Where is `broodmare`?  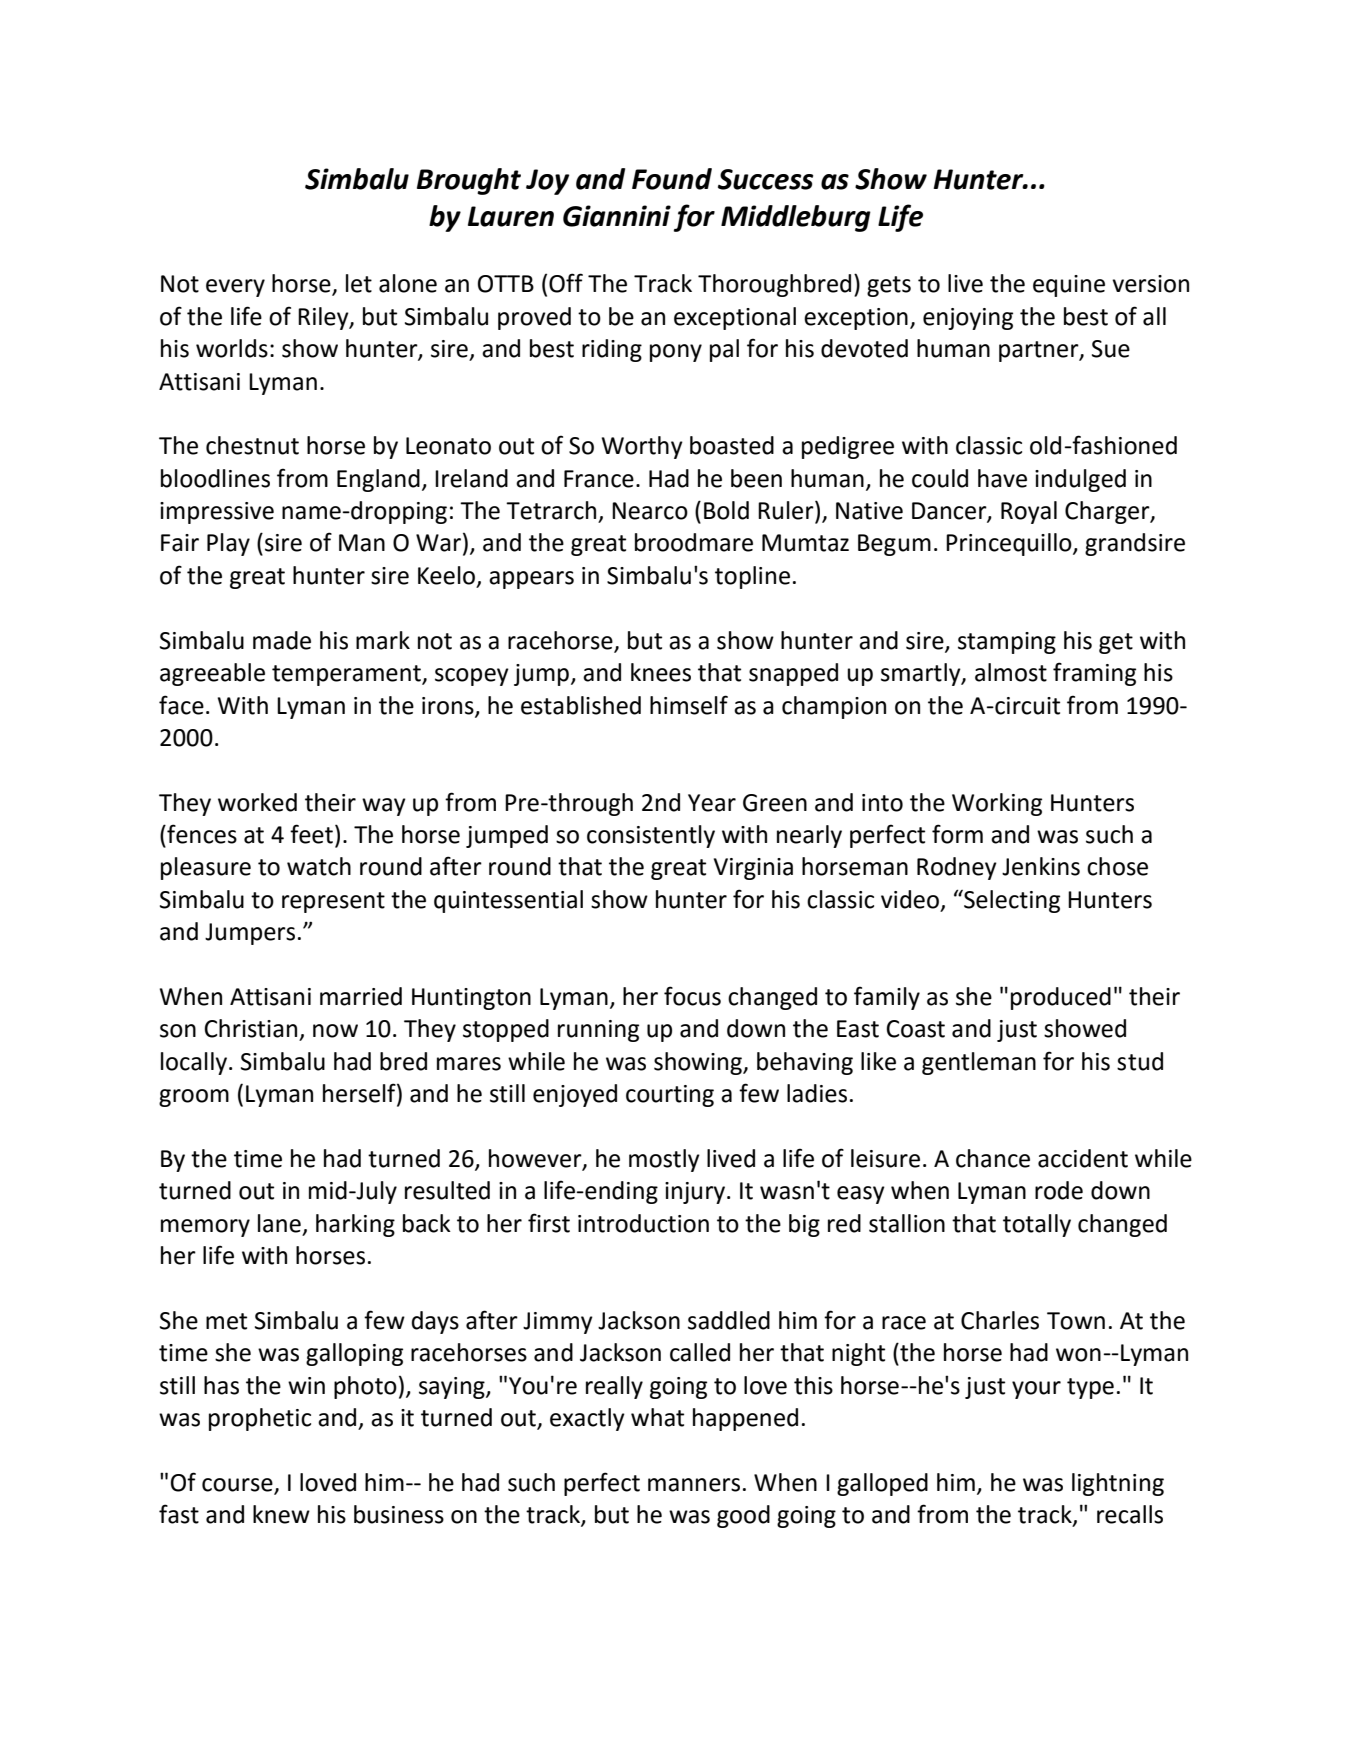
broodmare is located at coordinates (694, 542).
